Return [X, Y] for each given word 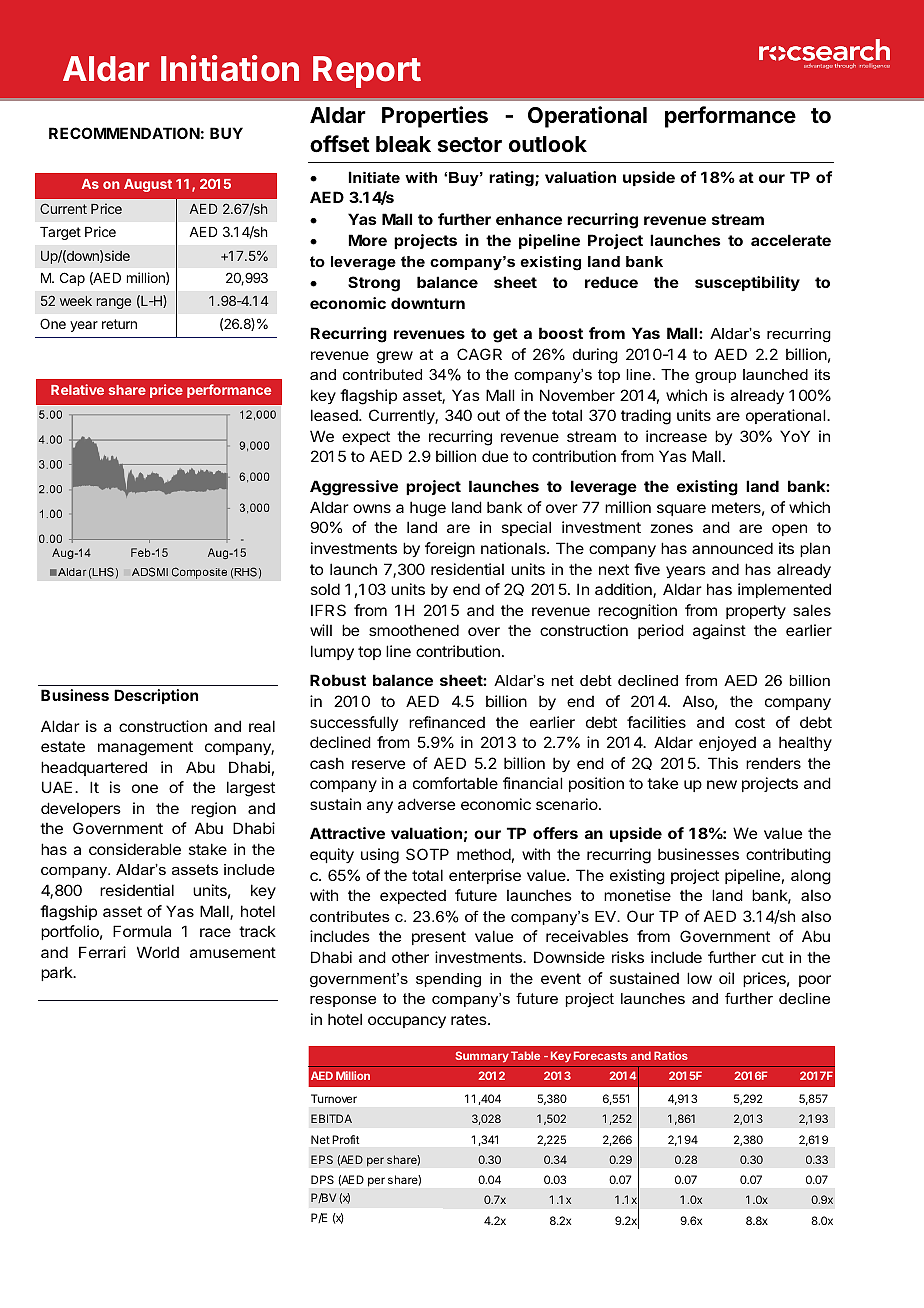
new [722, 784]
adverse [426, 804]
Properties [435, 117]
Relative [77, 389]
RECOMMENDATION [124, 133]
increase [676, 436]
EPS [322, 1159]
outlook [548, 144]
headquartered [94, 768]
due [495, 456]
